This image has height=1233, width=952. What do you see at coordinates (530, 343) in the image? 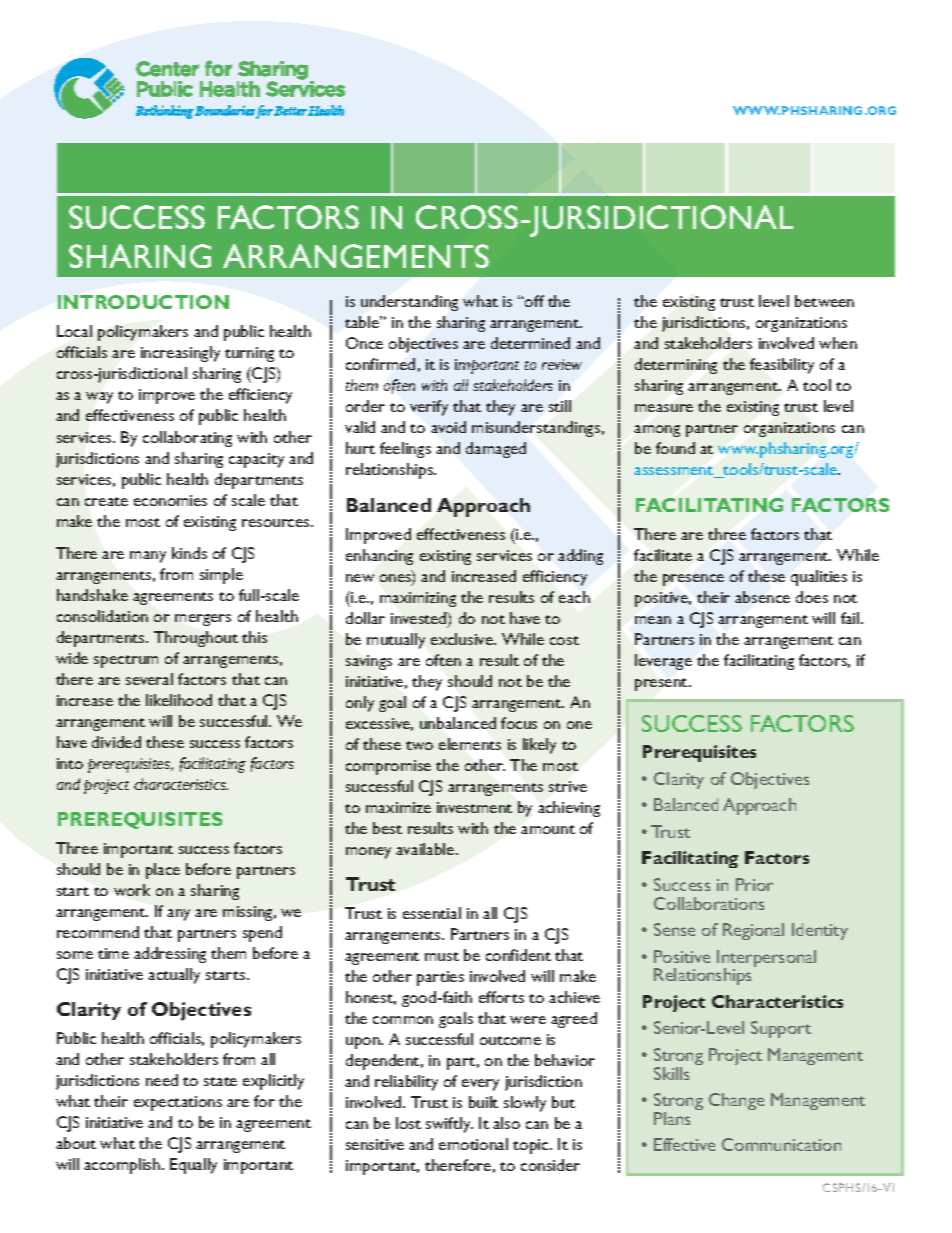
I see `determined` at bounding box center [530, 343].
